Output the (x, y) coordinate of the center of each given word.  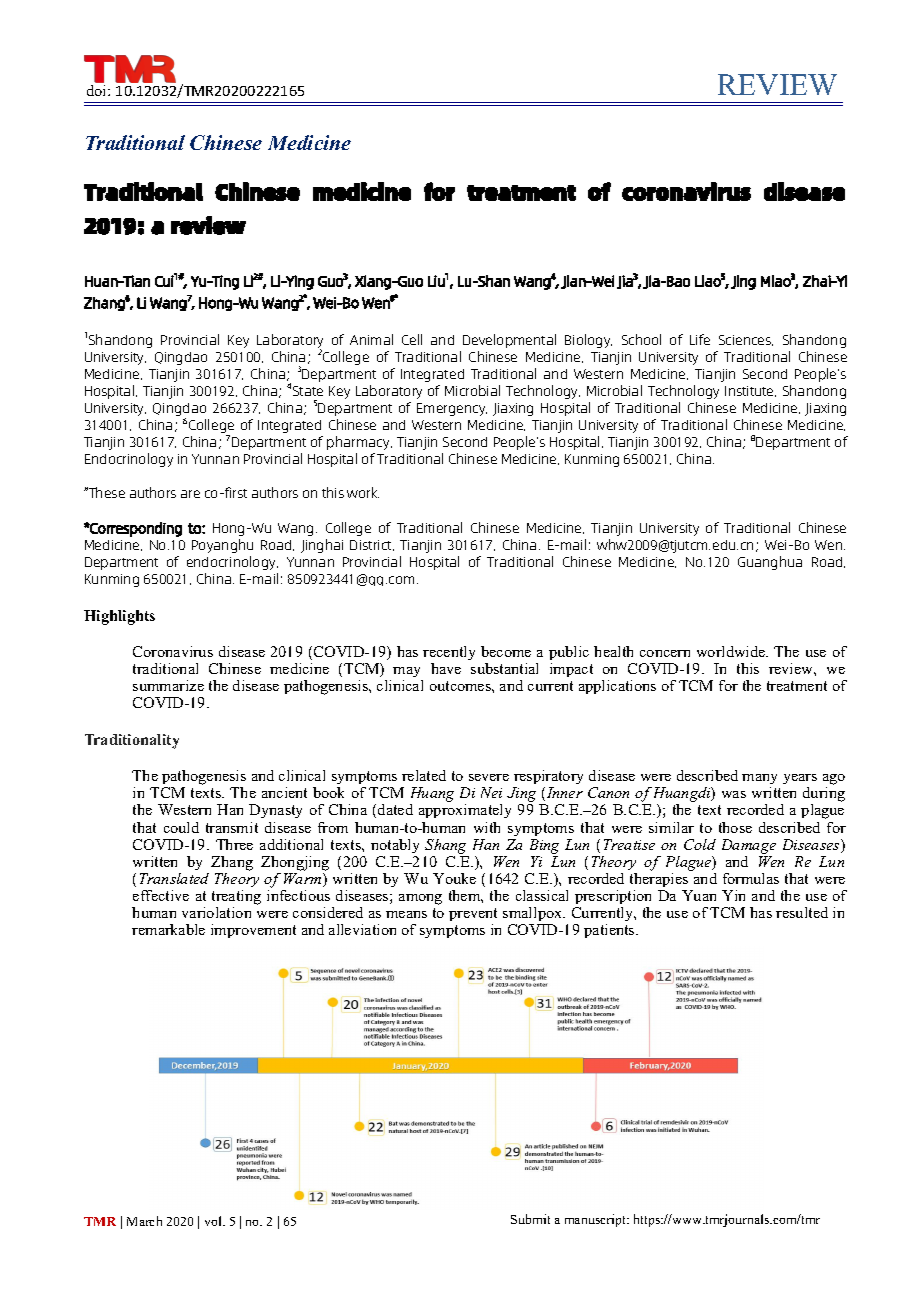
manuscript (597, 1220)
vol (214, 1221)
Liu (437, 280)
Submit (530, 1219)
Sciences (746, 340)
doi (98, 89)
